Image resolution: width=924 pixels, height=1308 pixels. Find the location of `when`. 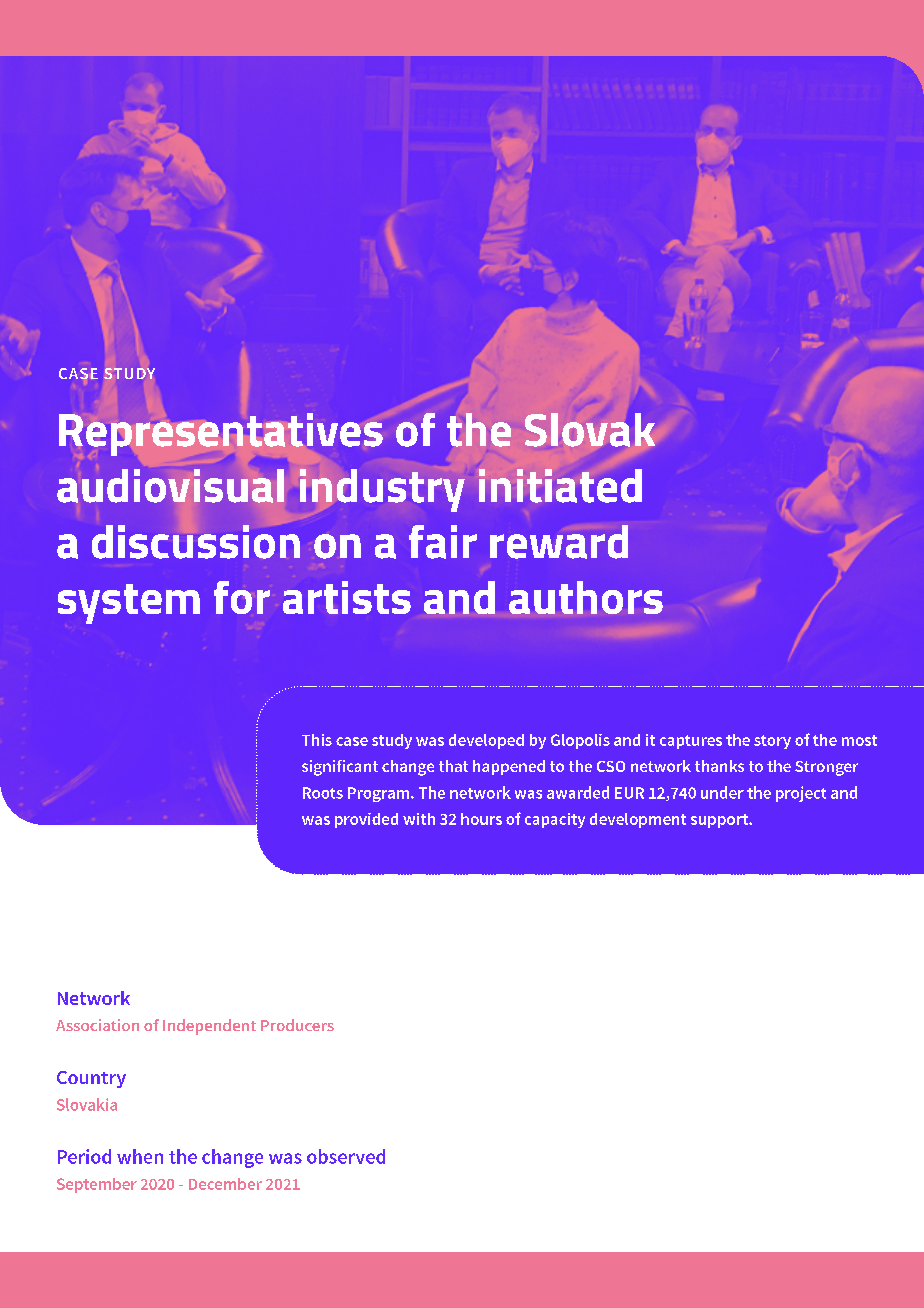

when is located at coordinates (140, 1156).
